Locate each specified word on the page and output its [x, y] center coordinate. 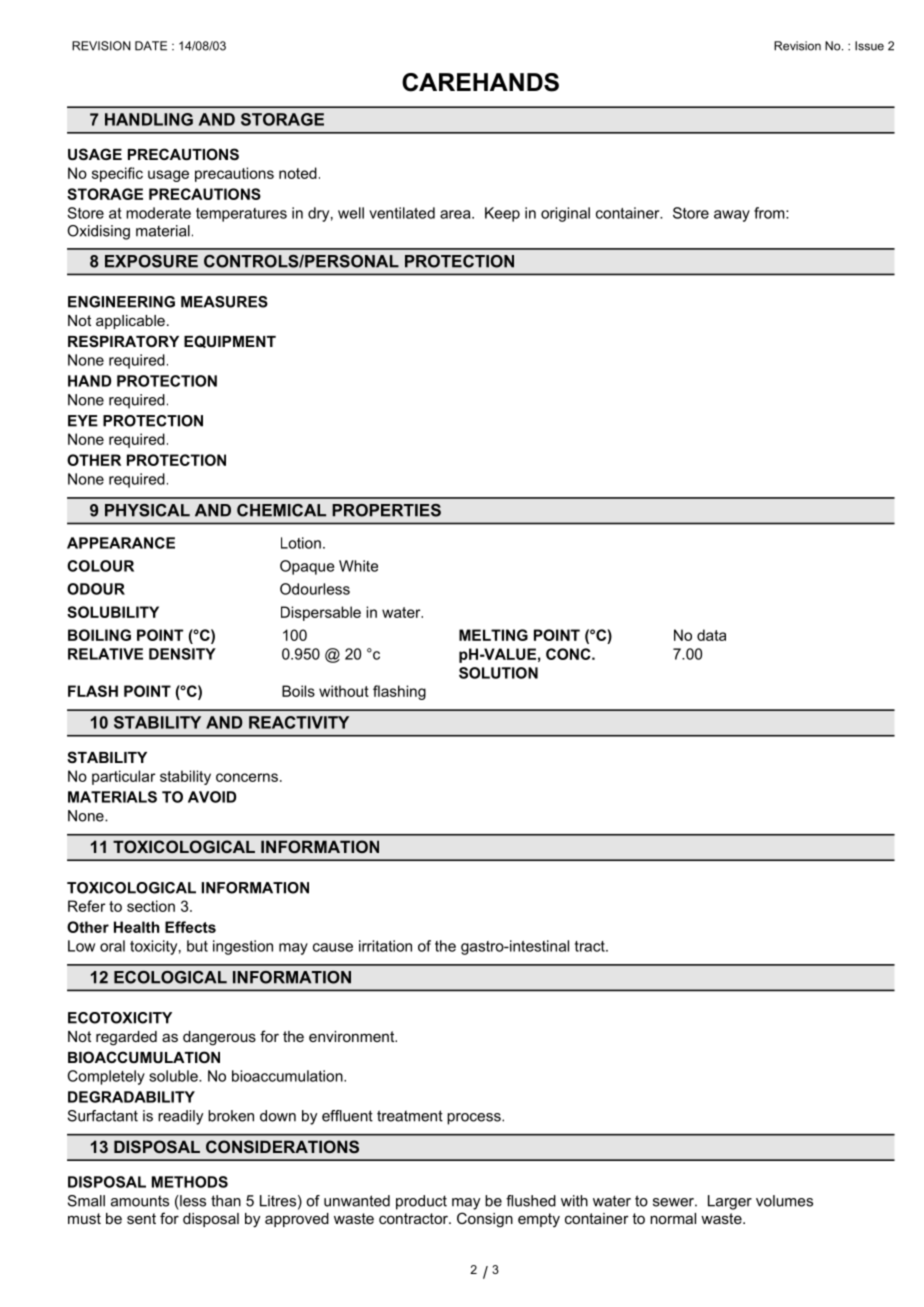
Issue [869, 46]
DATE [151, 46]
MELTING [493, 635]
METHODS [190, 1182]
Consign [485, 1220]
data [711, 635]
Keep [502, 214]
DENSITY [182, 654]
